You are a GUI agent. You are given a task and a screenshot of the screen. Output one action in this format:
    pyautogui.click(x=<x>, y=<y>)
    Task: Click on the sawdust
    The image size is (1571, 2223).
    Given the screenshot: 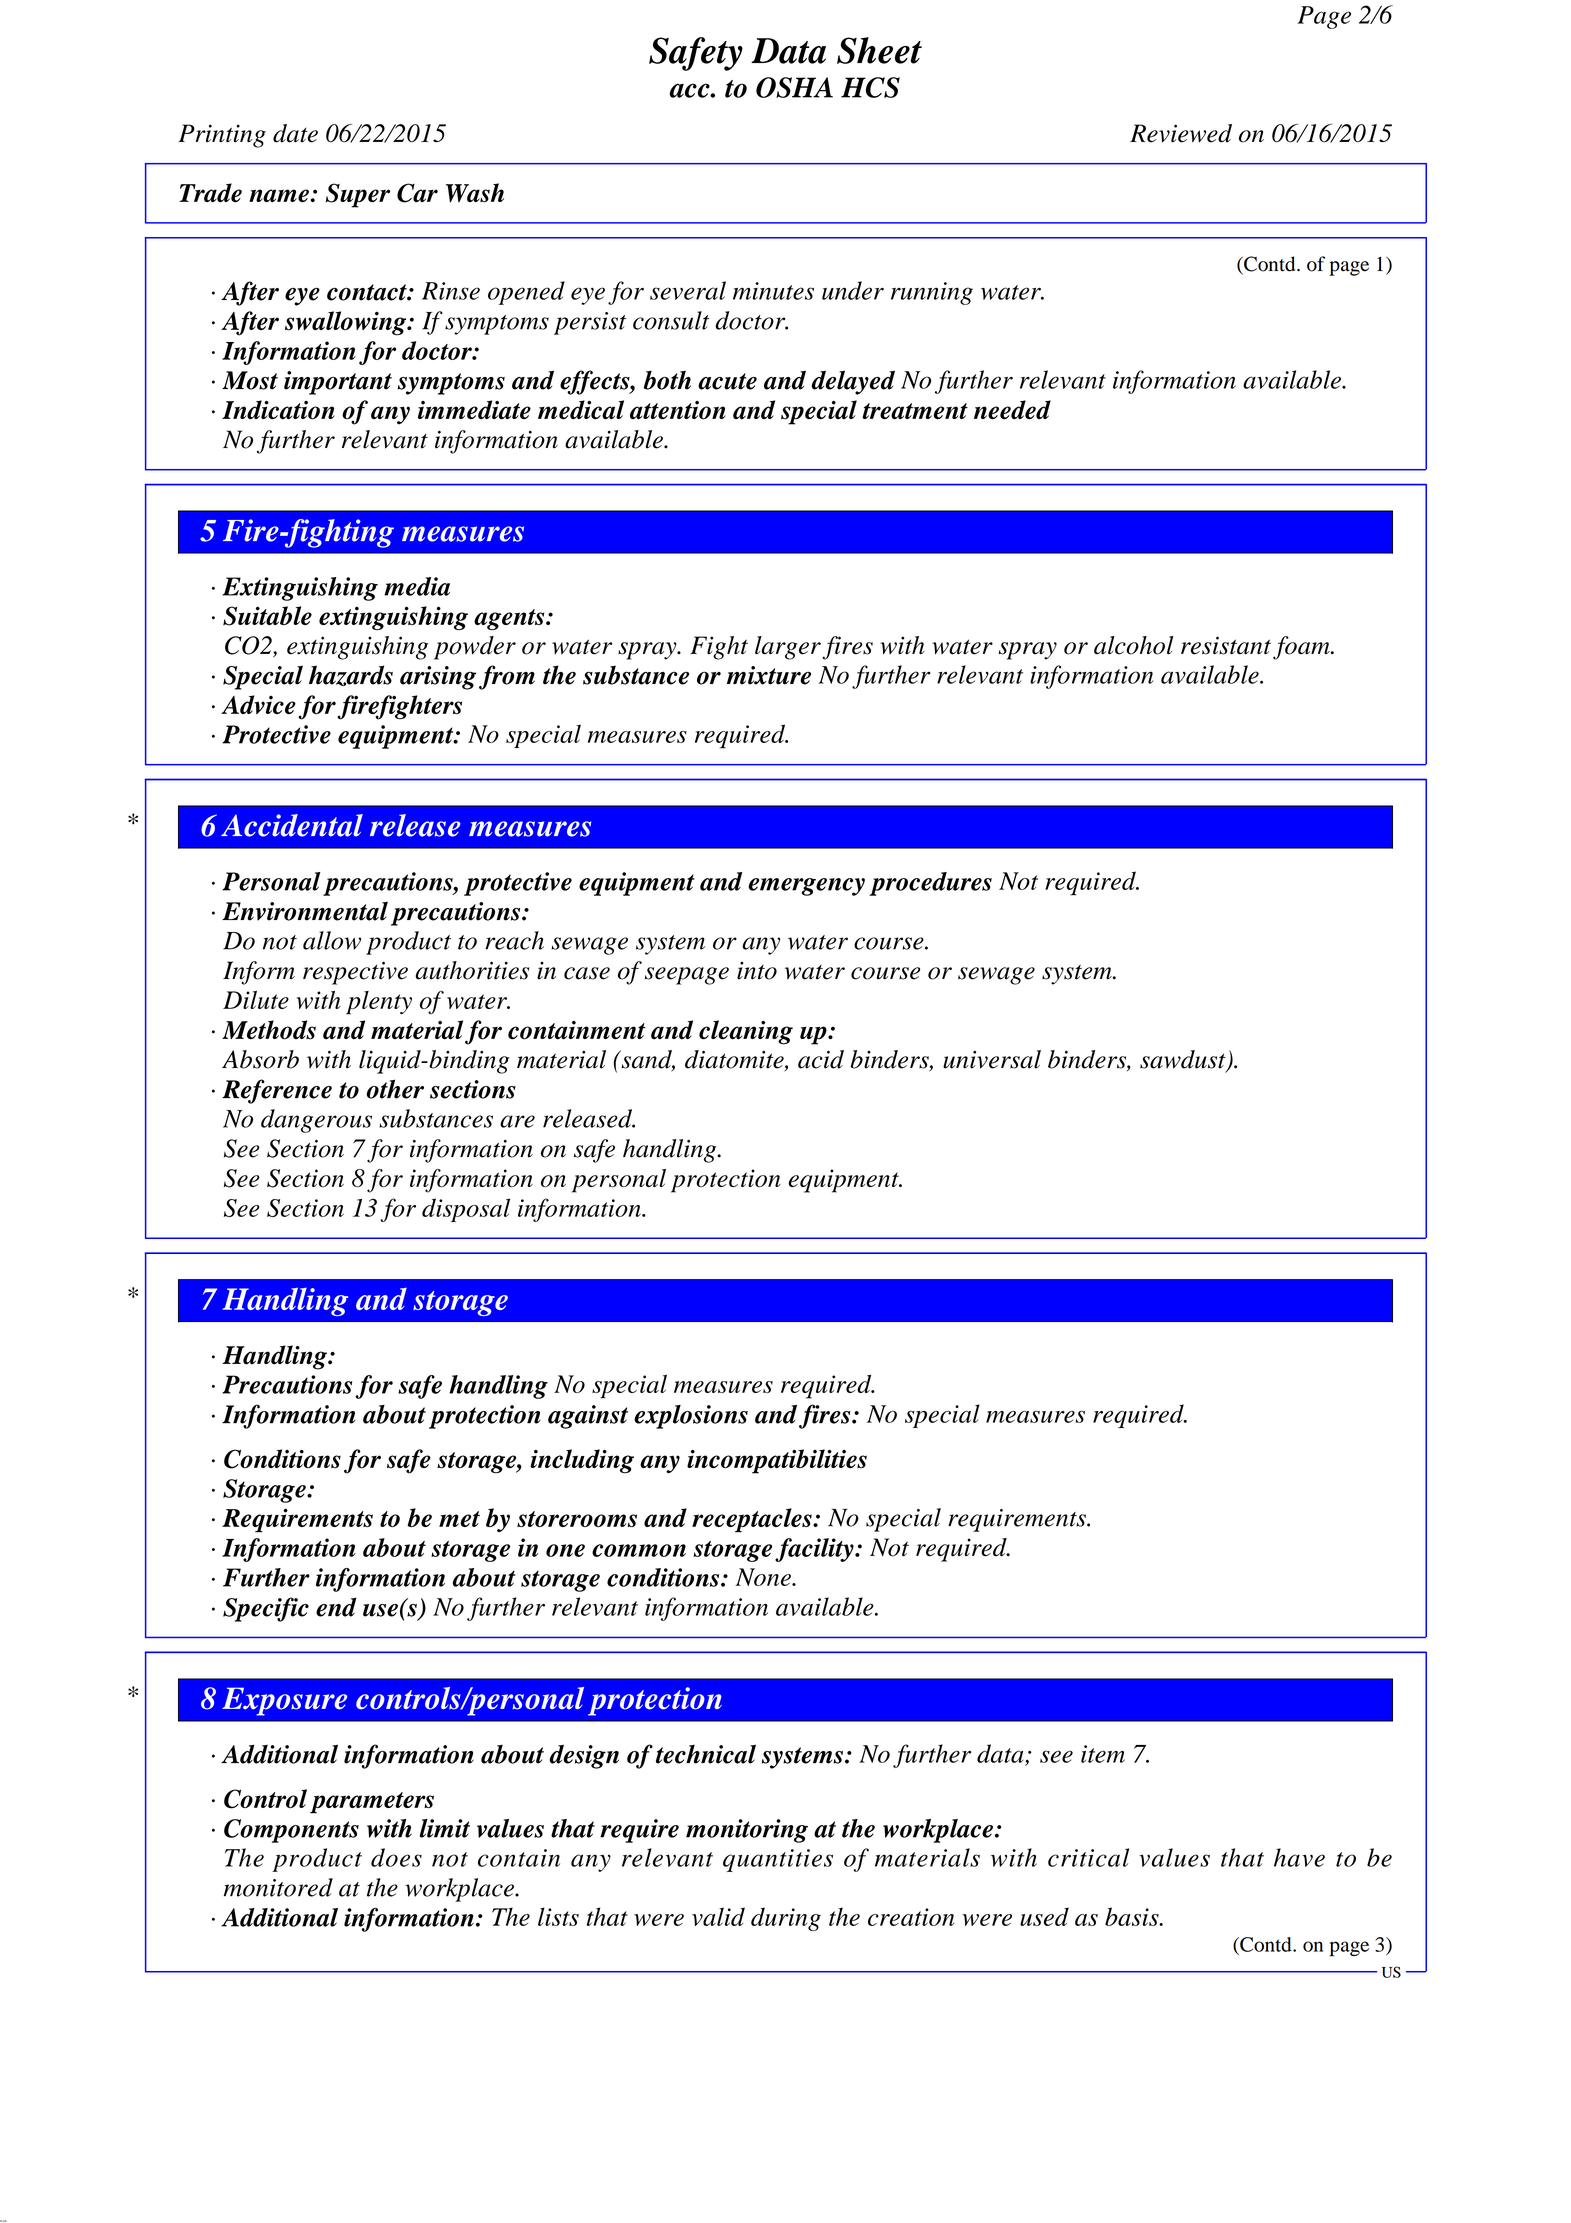 What is the action you would take?
    pyautogui.click(x=1184, y=1060)
